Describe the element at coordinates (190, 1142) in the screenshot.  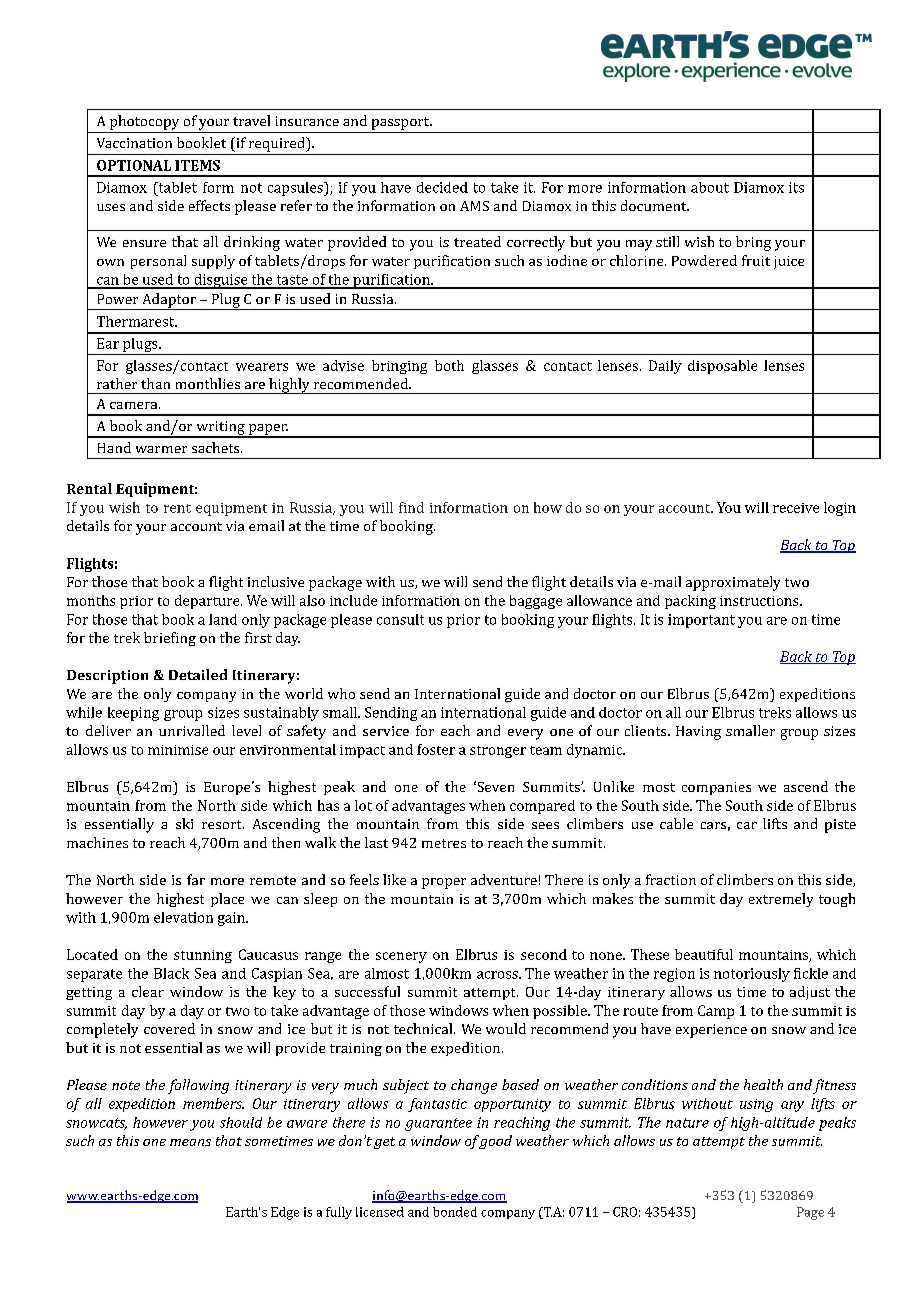
I see `means` at that location.
